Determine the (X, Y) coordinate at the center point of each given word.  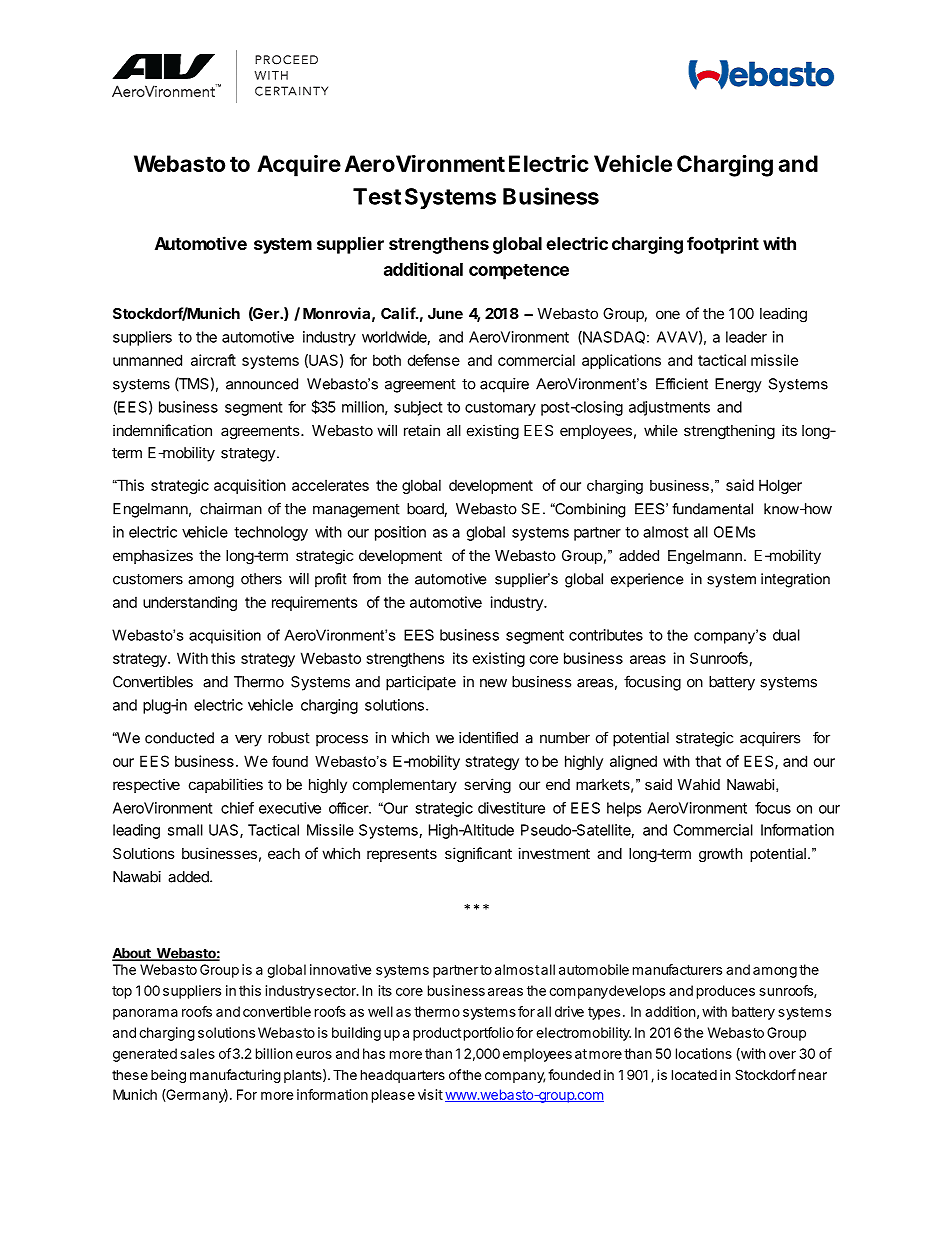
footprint (723, 245)
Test (377, 196)
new (493, 683)
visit (430, 1094)
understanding (190, 603)
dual (786, 635)
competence (519, 272)
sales (197, 1053)
